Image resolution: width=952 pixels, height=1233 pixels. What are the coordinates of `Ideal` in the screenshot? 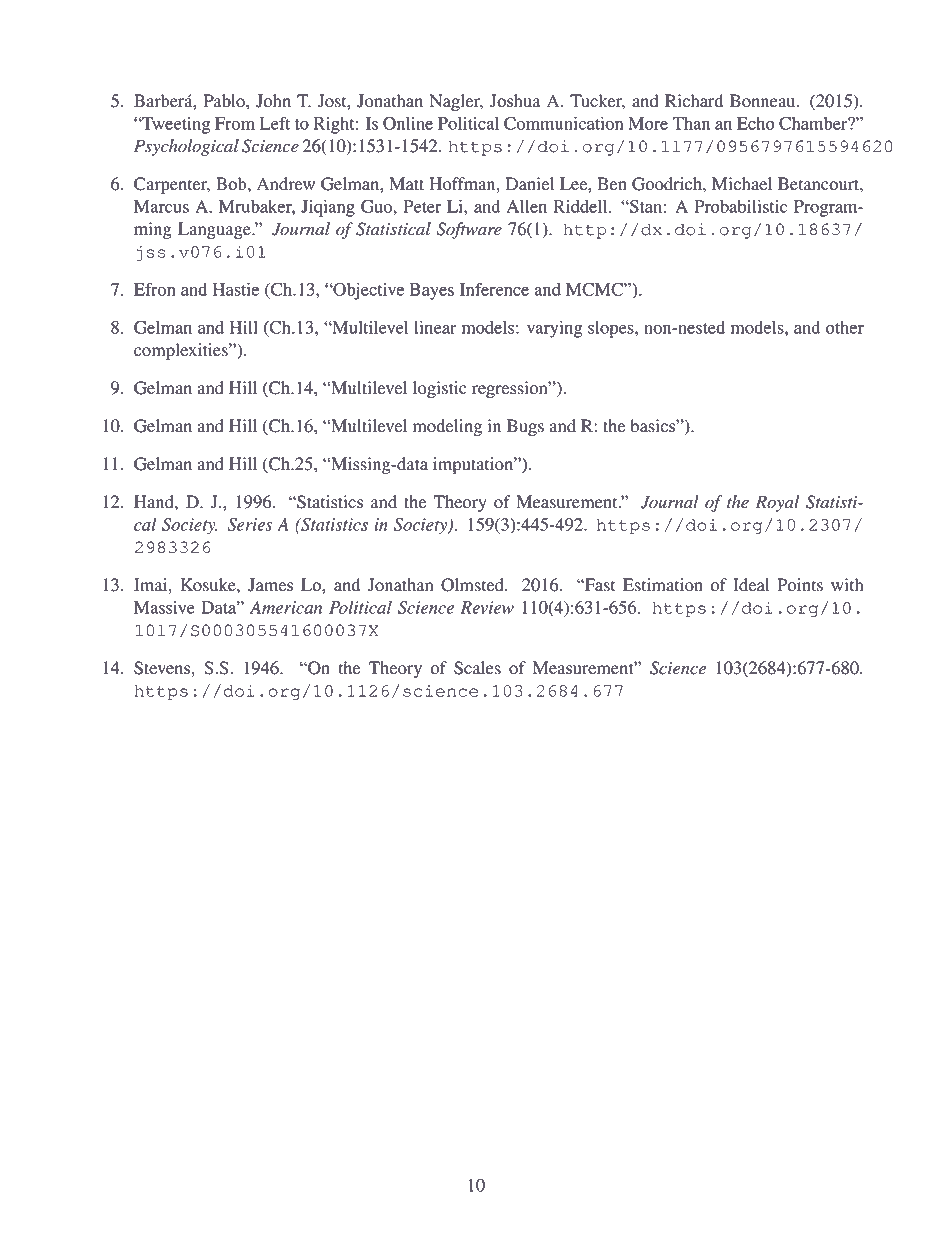 It's located at (751, 585).
